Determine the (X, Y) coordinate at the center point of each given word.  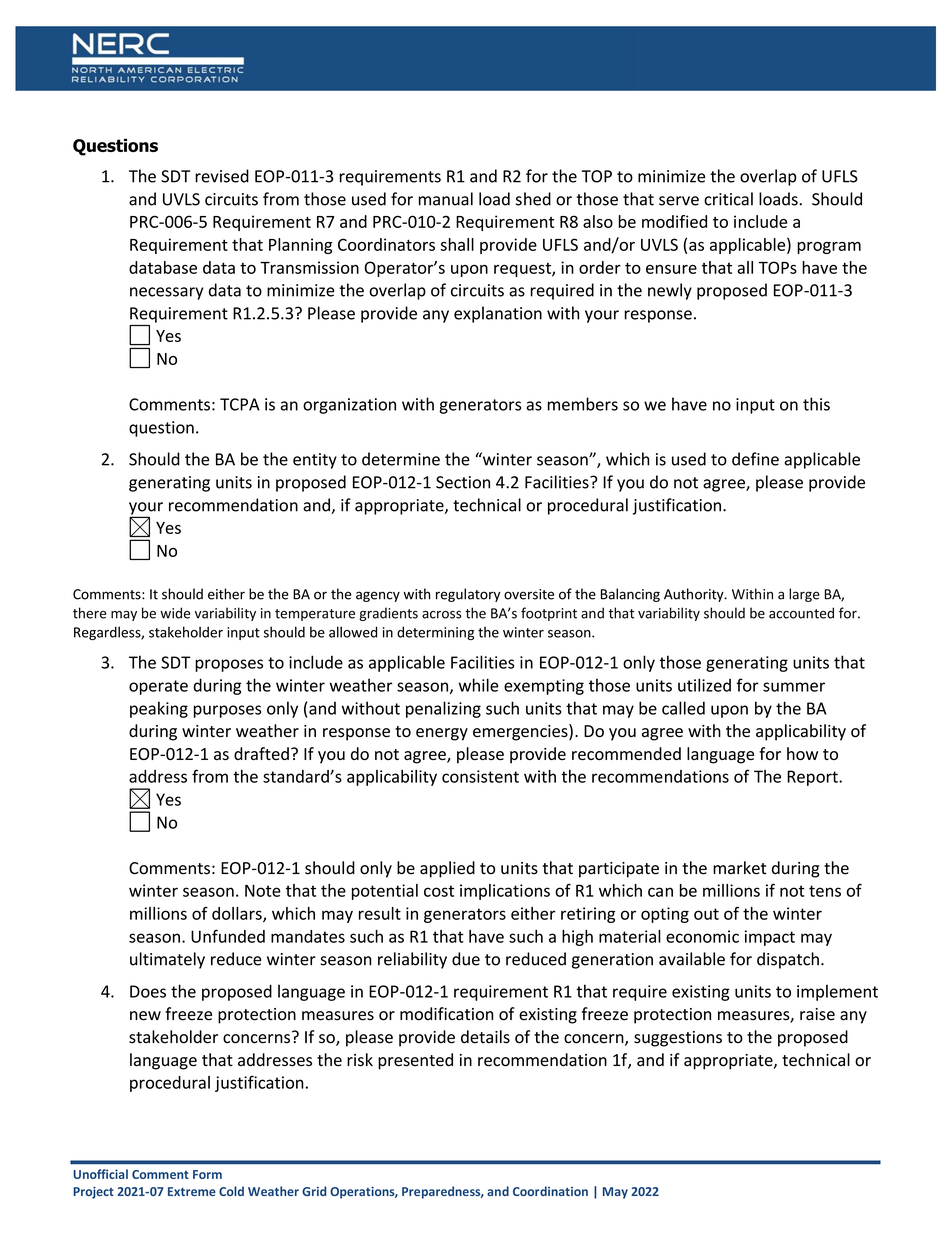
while (479, 685)
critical (728, 199)
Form (207, 1174)
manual (446, 199)
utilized (704, 685)
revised (222, 176)
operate (158, 687)
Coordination (550, 1191)
